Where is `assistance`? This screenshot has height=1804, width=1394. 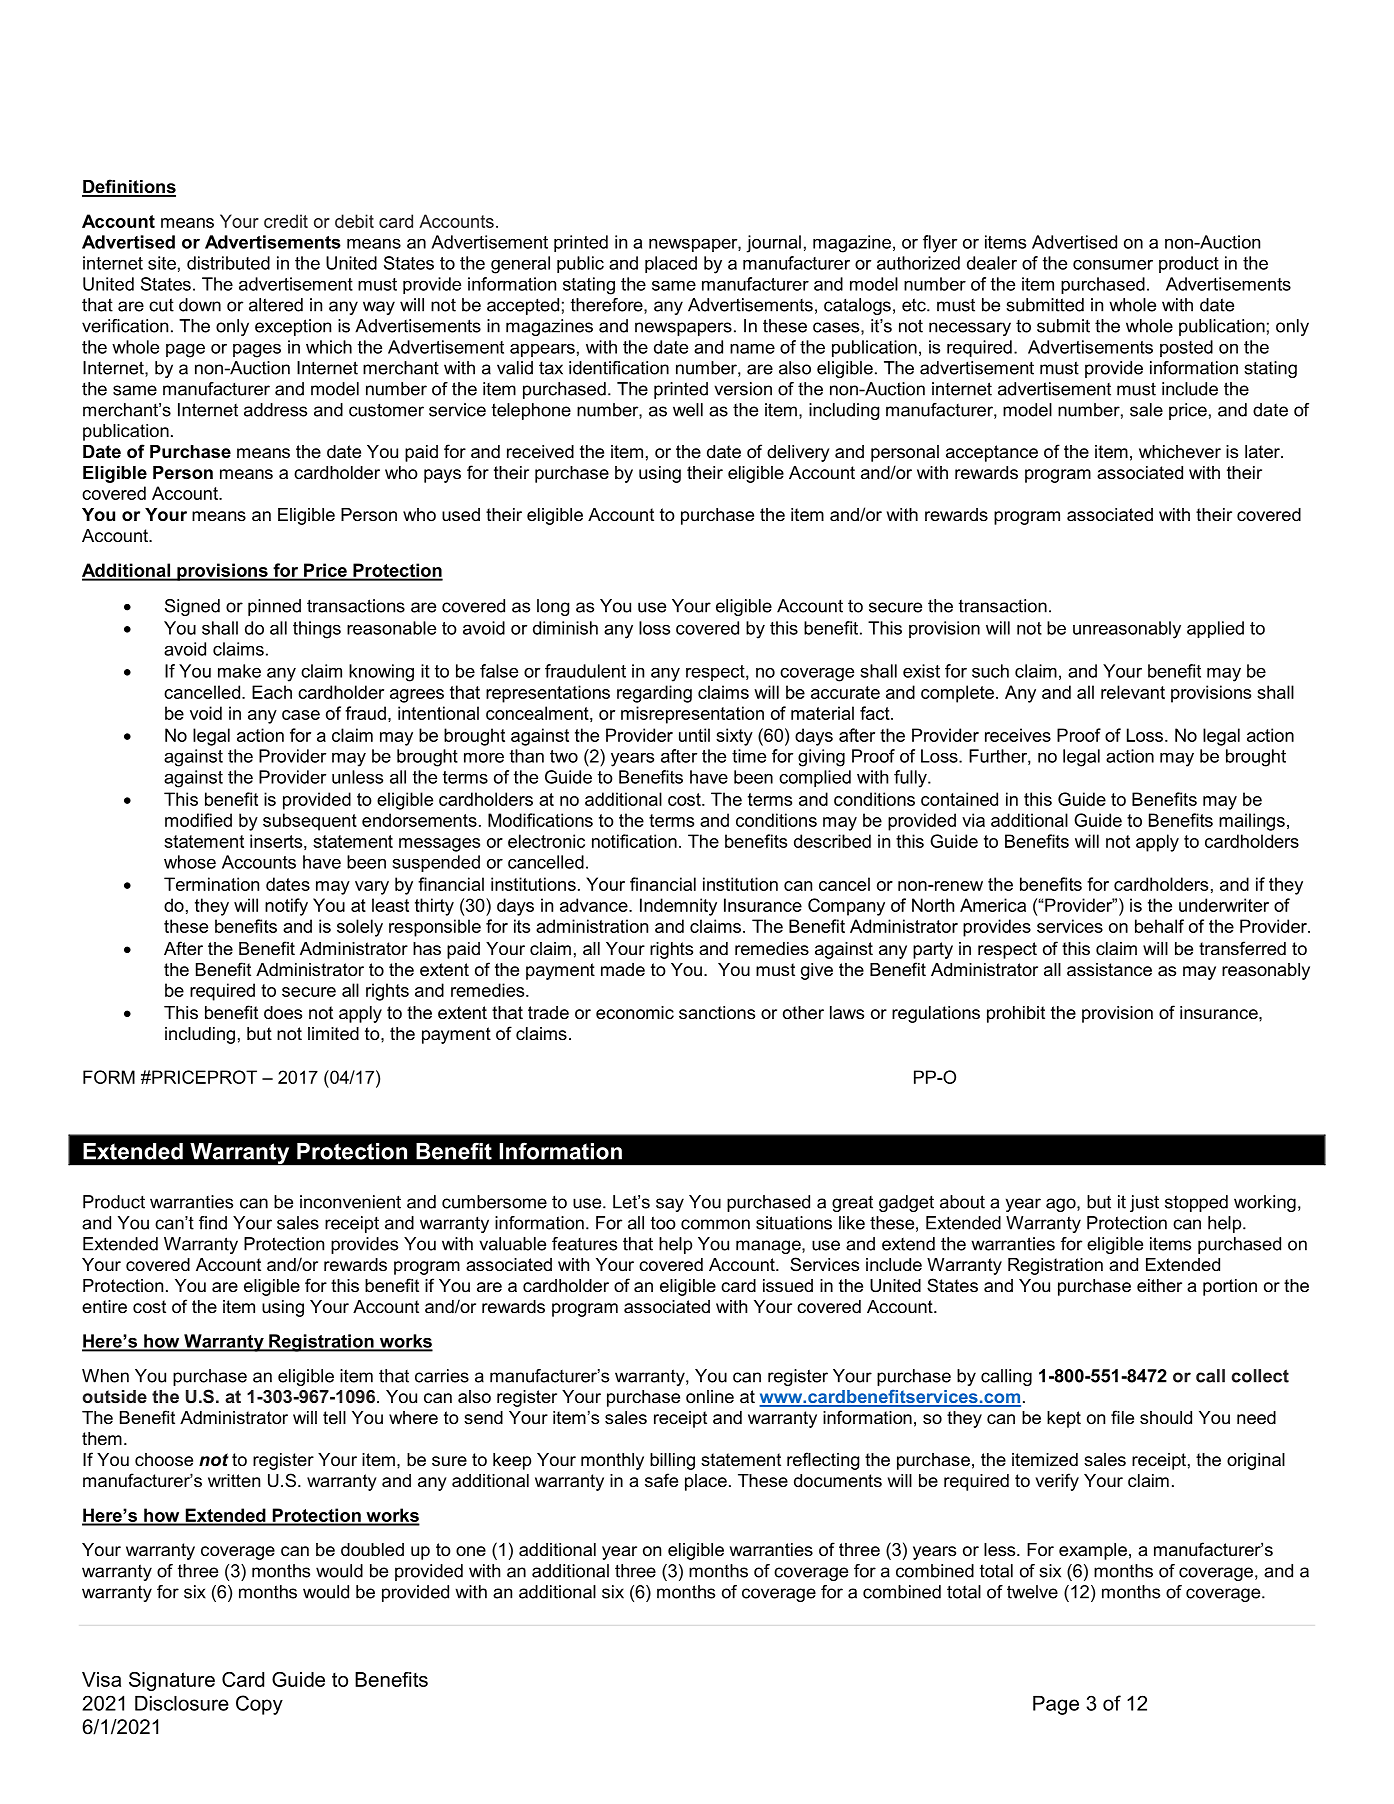
assistance is located at coordinates (1109, 970).
